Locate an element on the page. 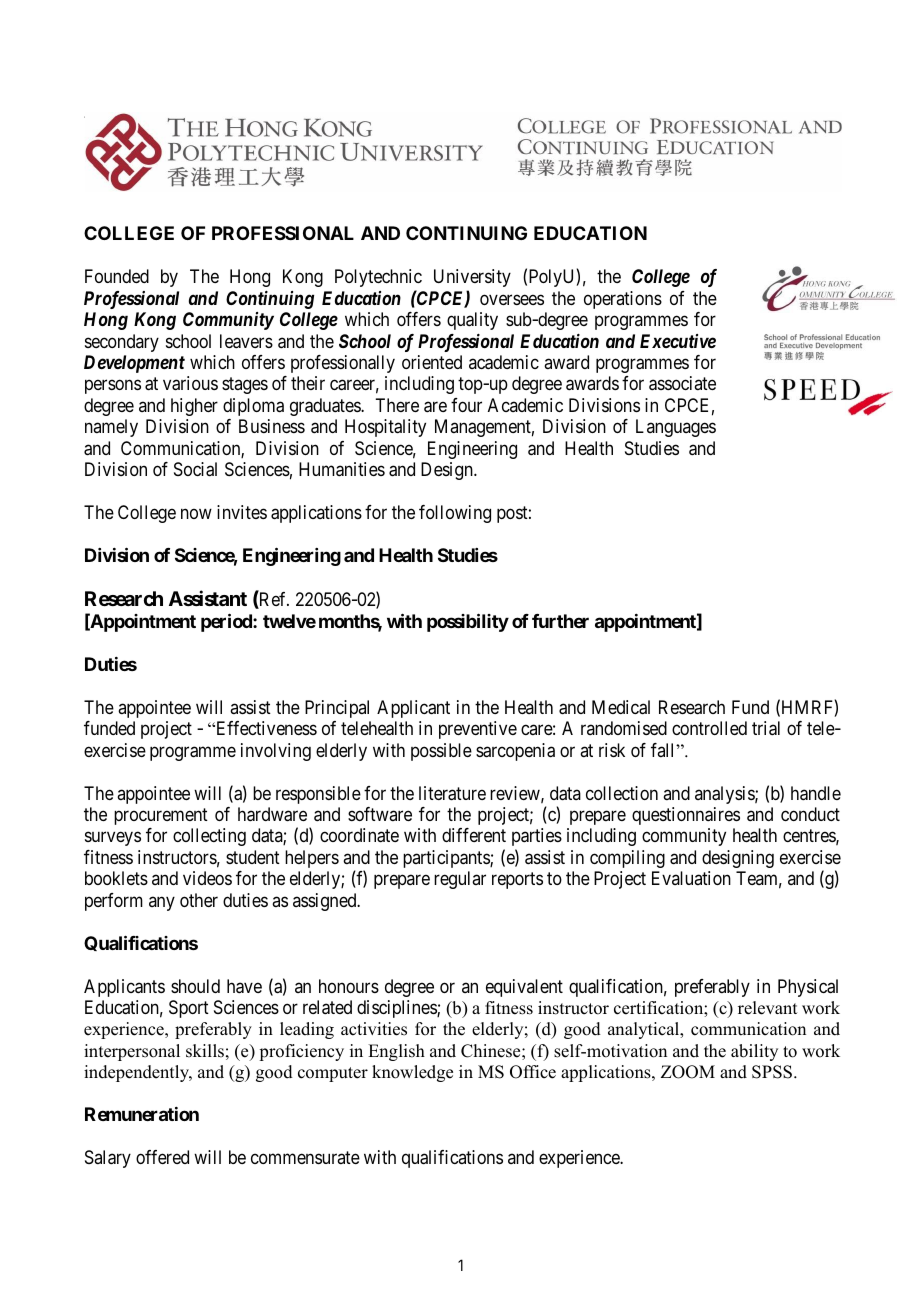  offered is located at coordinates (162, 1157).
